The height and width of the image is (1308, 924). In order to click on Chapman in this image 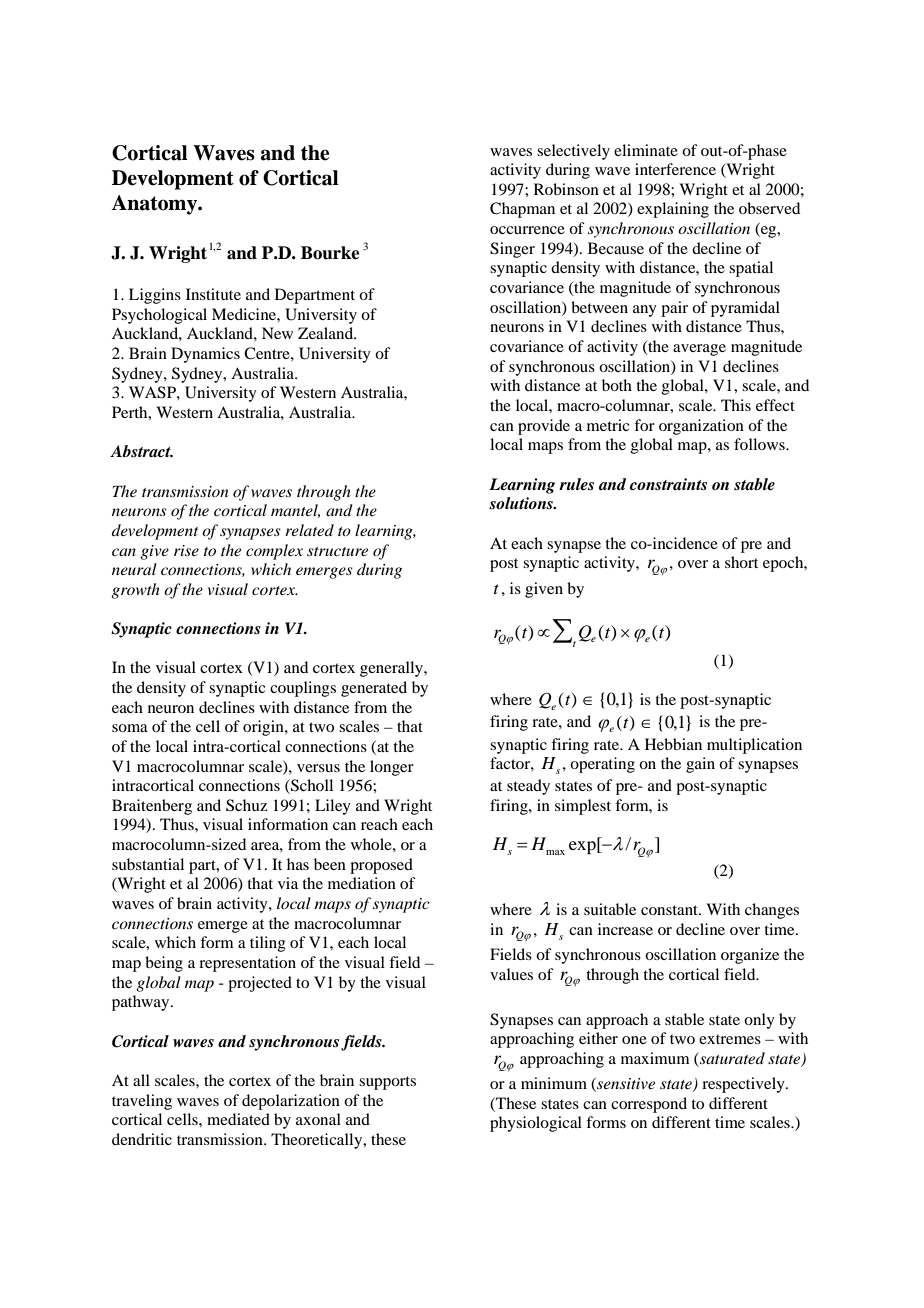, I will do `click(522, 210)`.
